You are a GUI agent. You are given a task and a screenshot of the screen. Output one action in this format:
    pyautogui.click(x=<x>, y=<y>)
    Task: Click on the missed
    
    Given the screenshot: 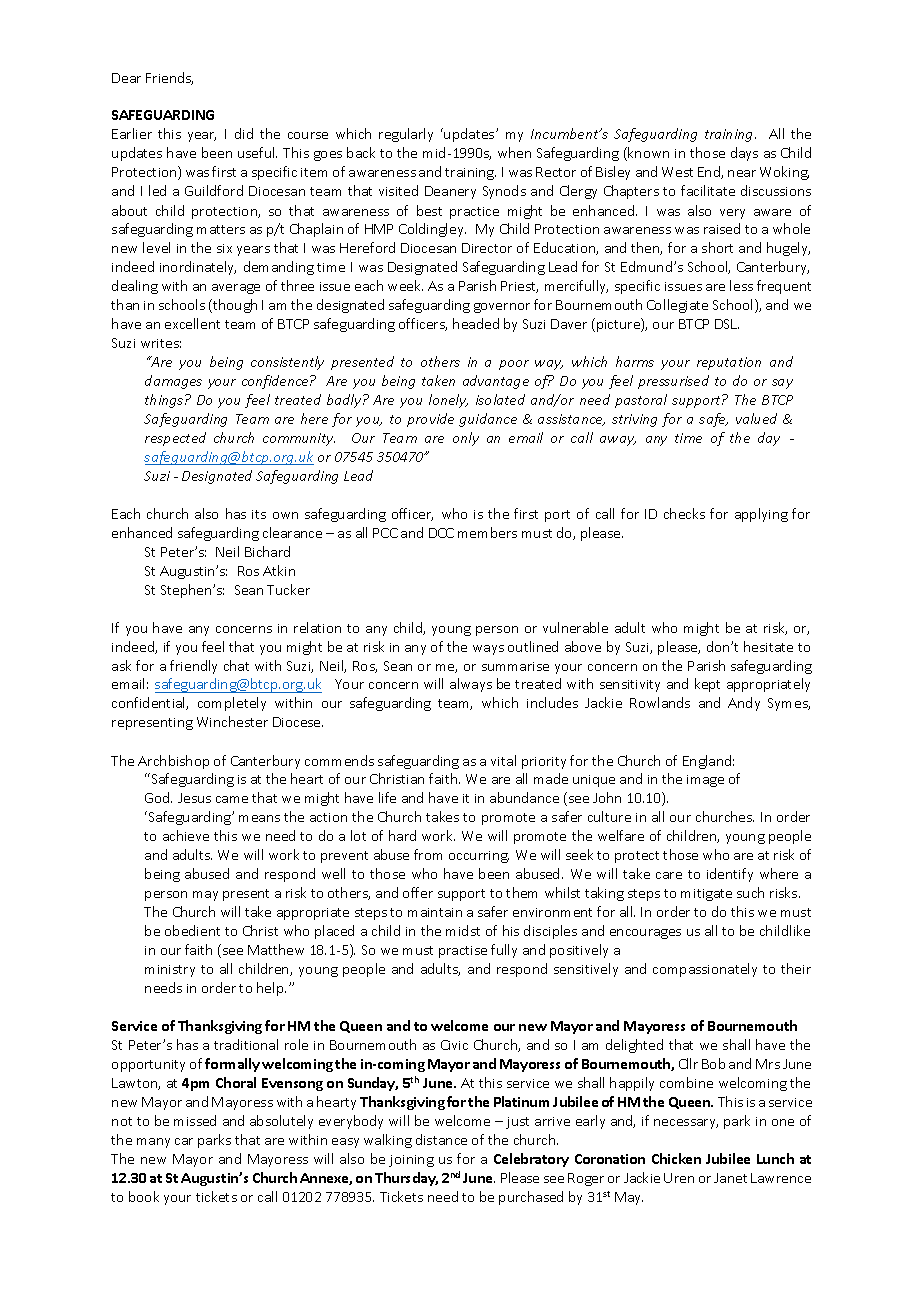 What is the action you would take?
    pyautogui.click(x=195, y=1120)
